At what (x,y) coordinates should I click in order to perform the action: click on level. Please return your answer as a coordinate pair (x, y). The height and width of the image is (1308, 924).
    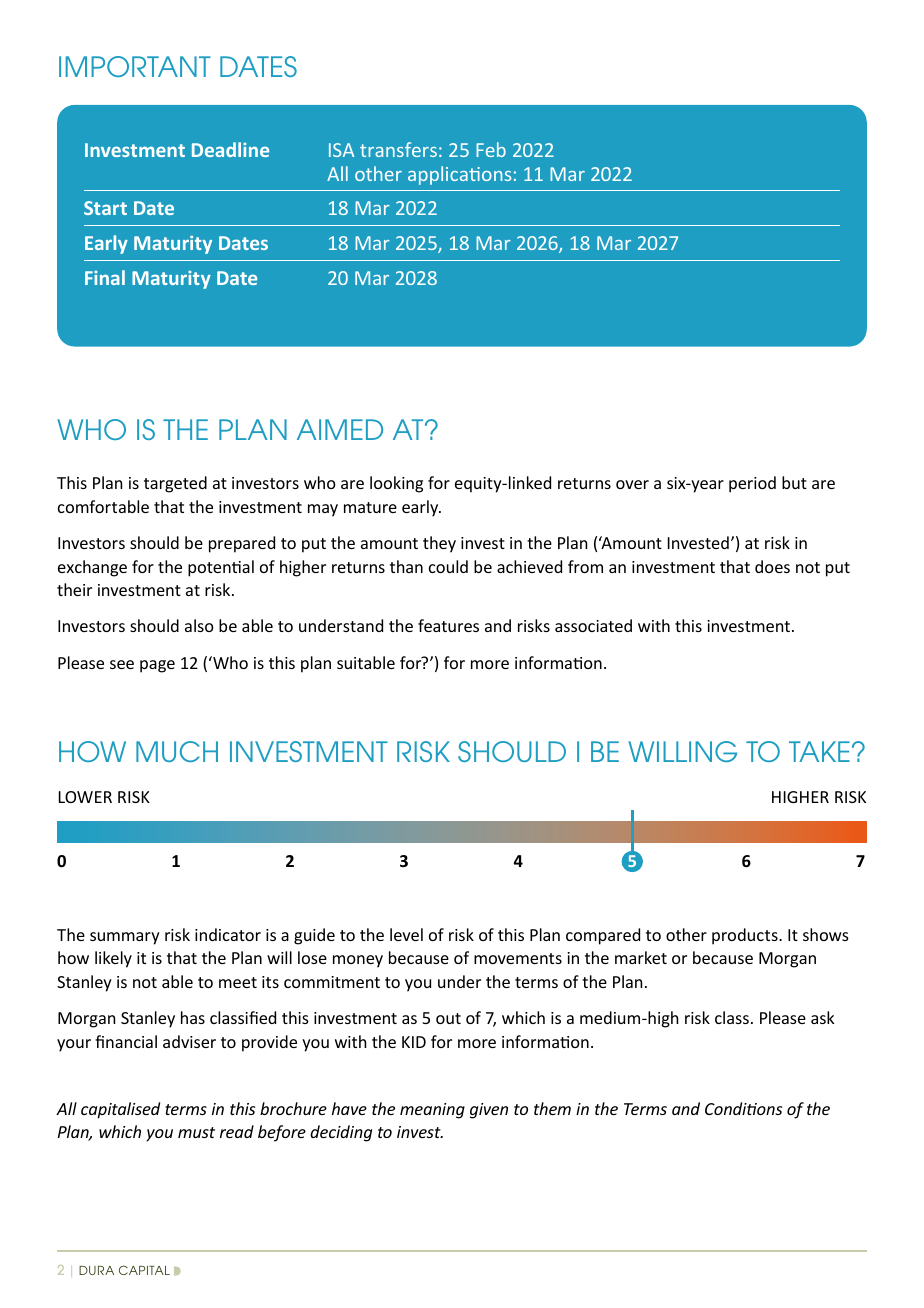
    Looking at the image, I should click on (406, 934).
